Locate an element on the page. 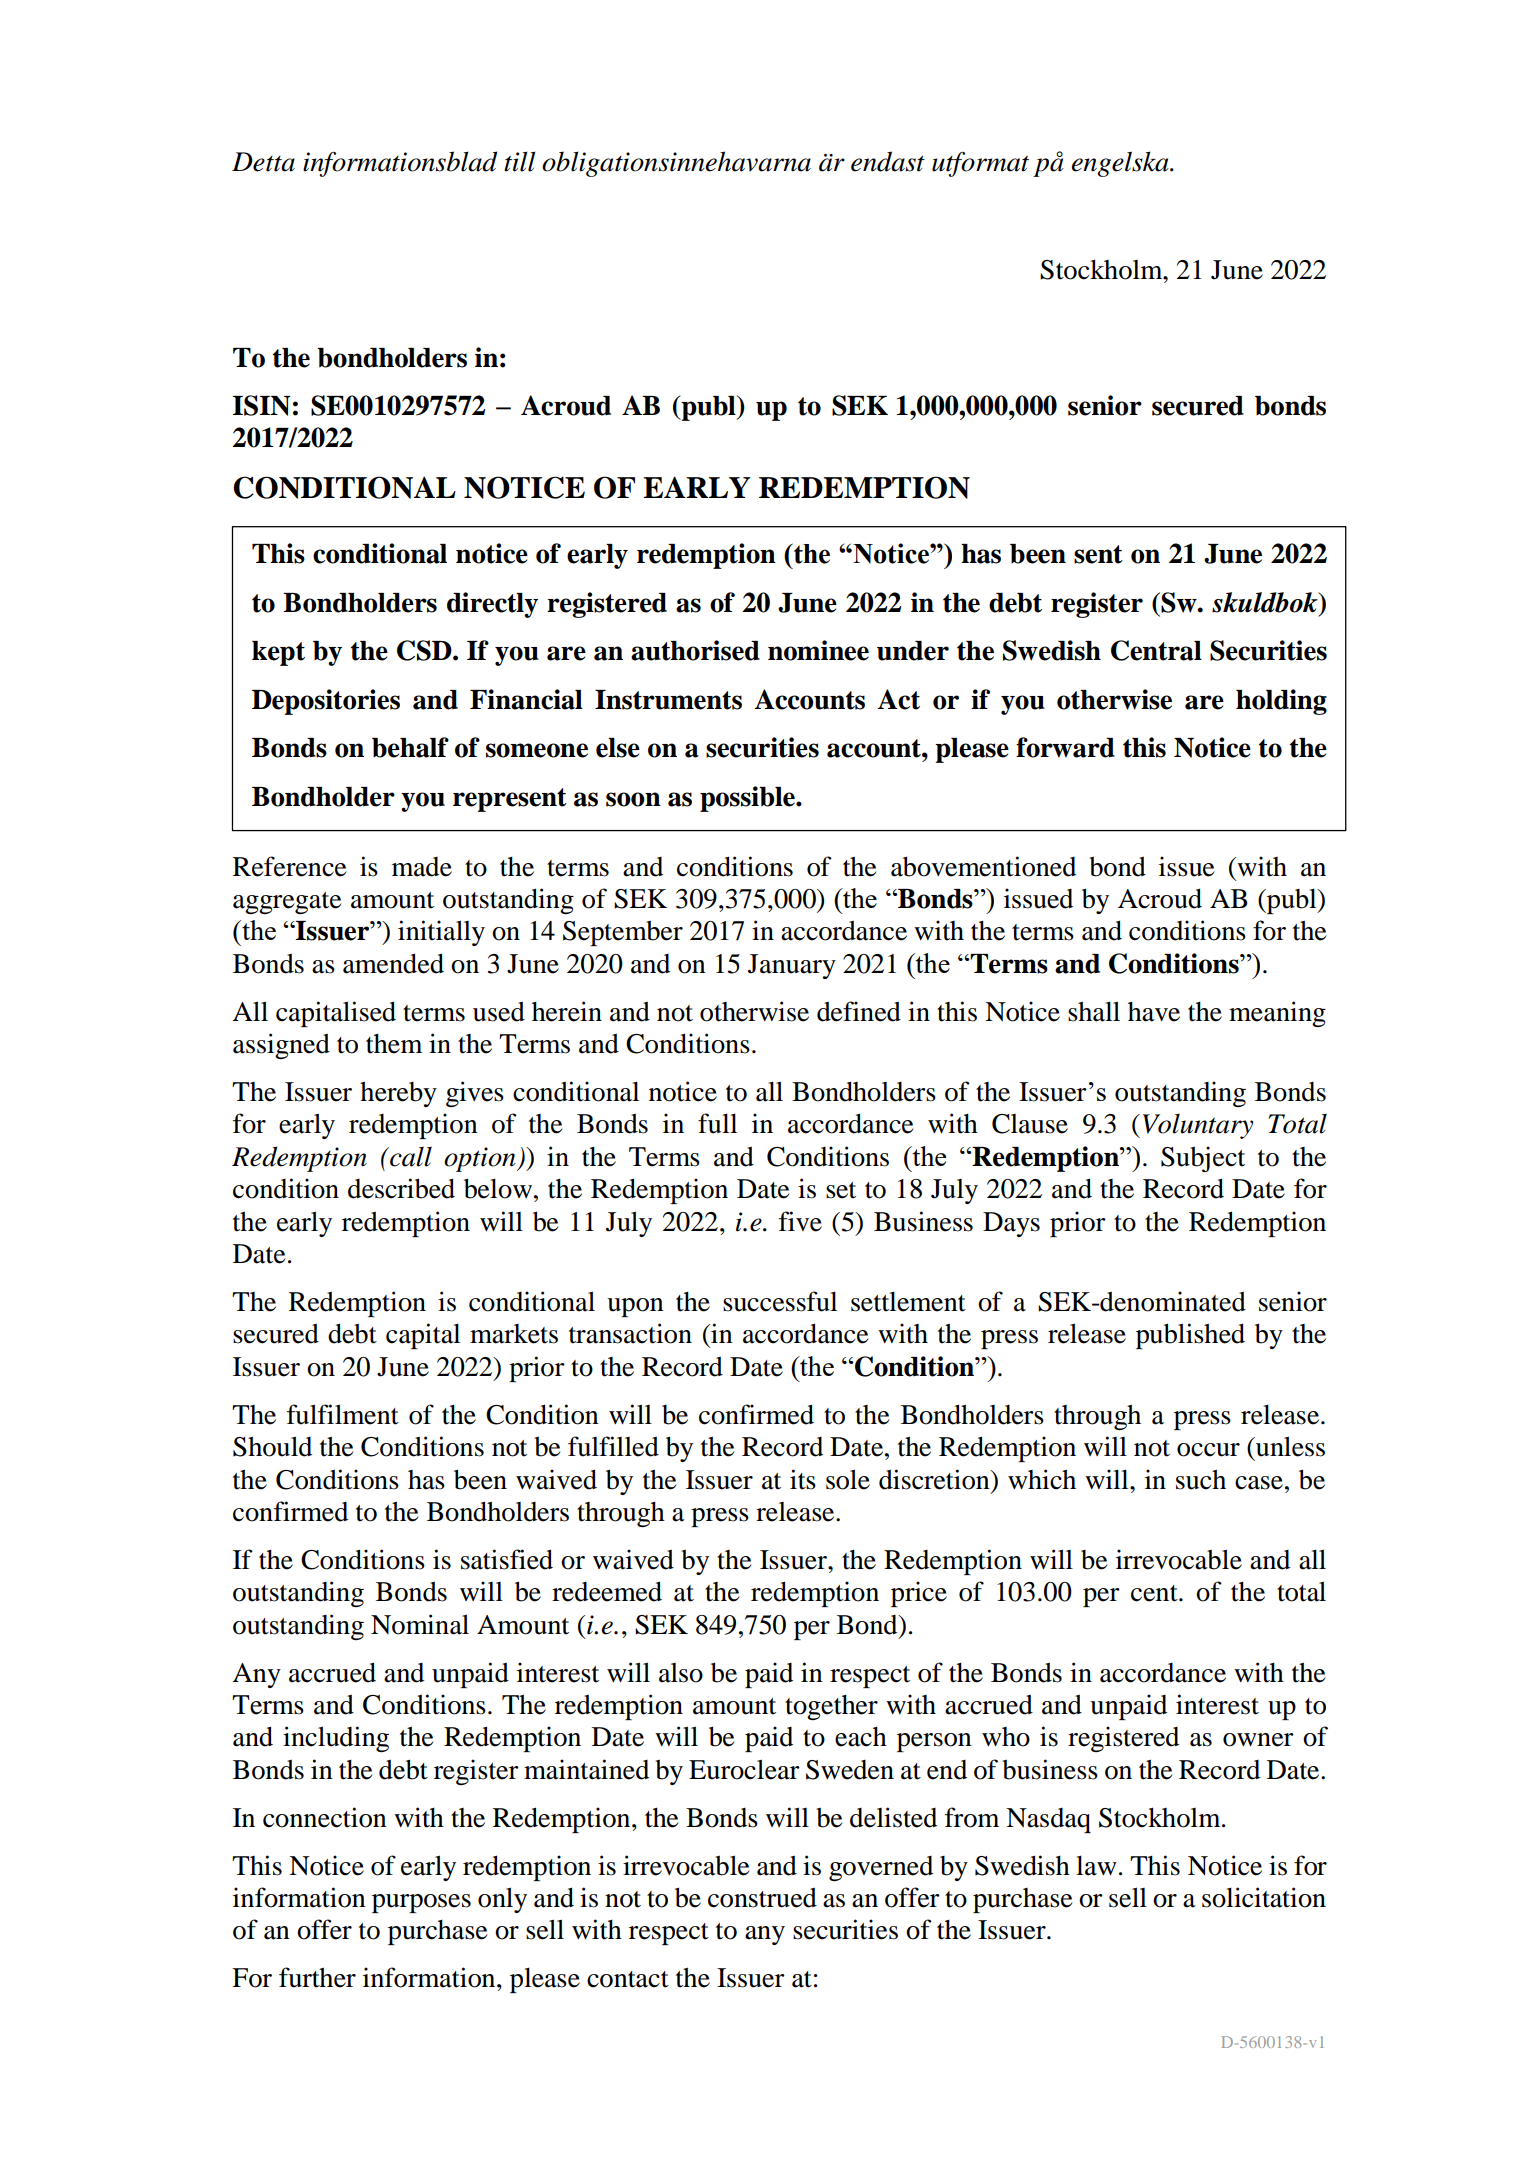  law is located at coordinates (1096, 1865).
